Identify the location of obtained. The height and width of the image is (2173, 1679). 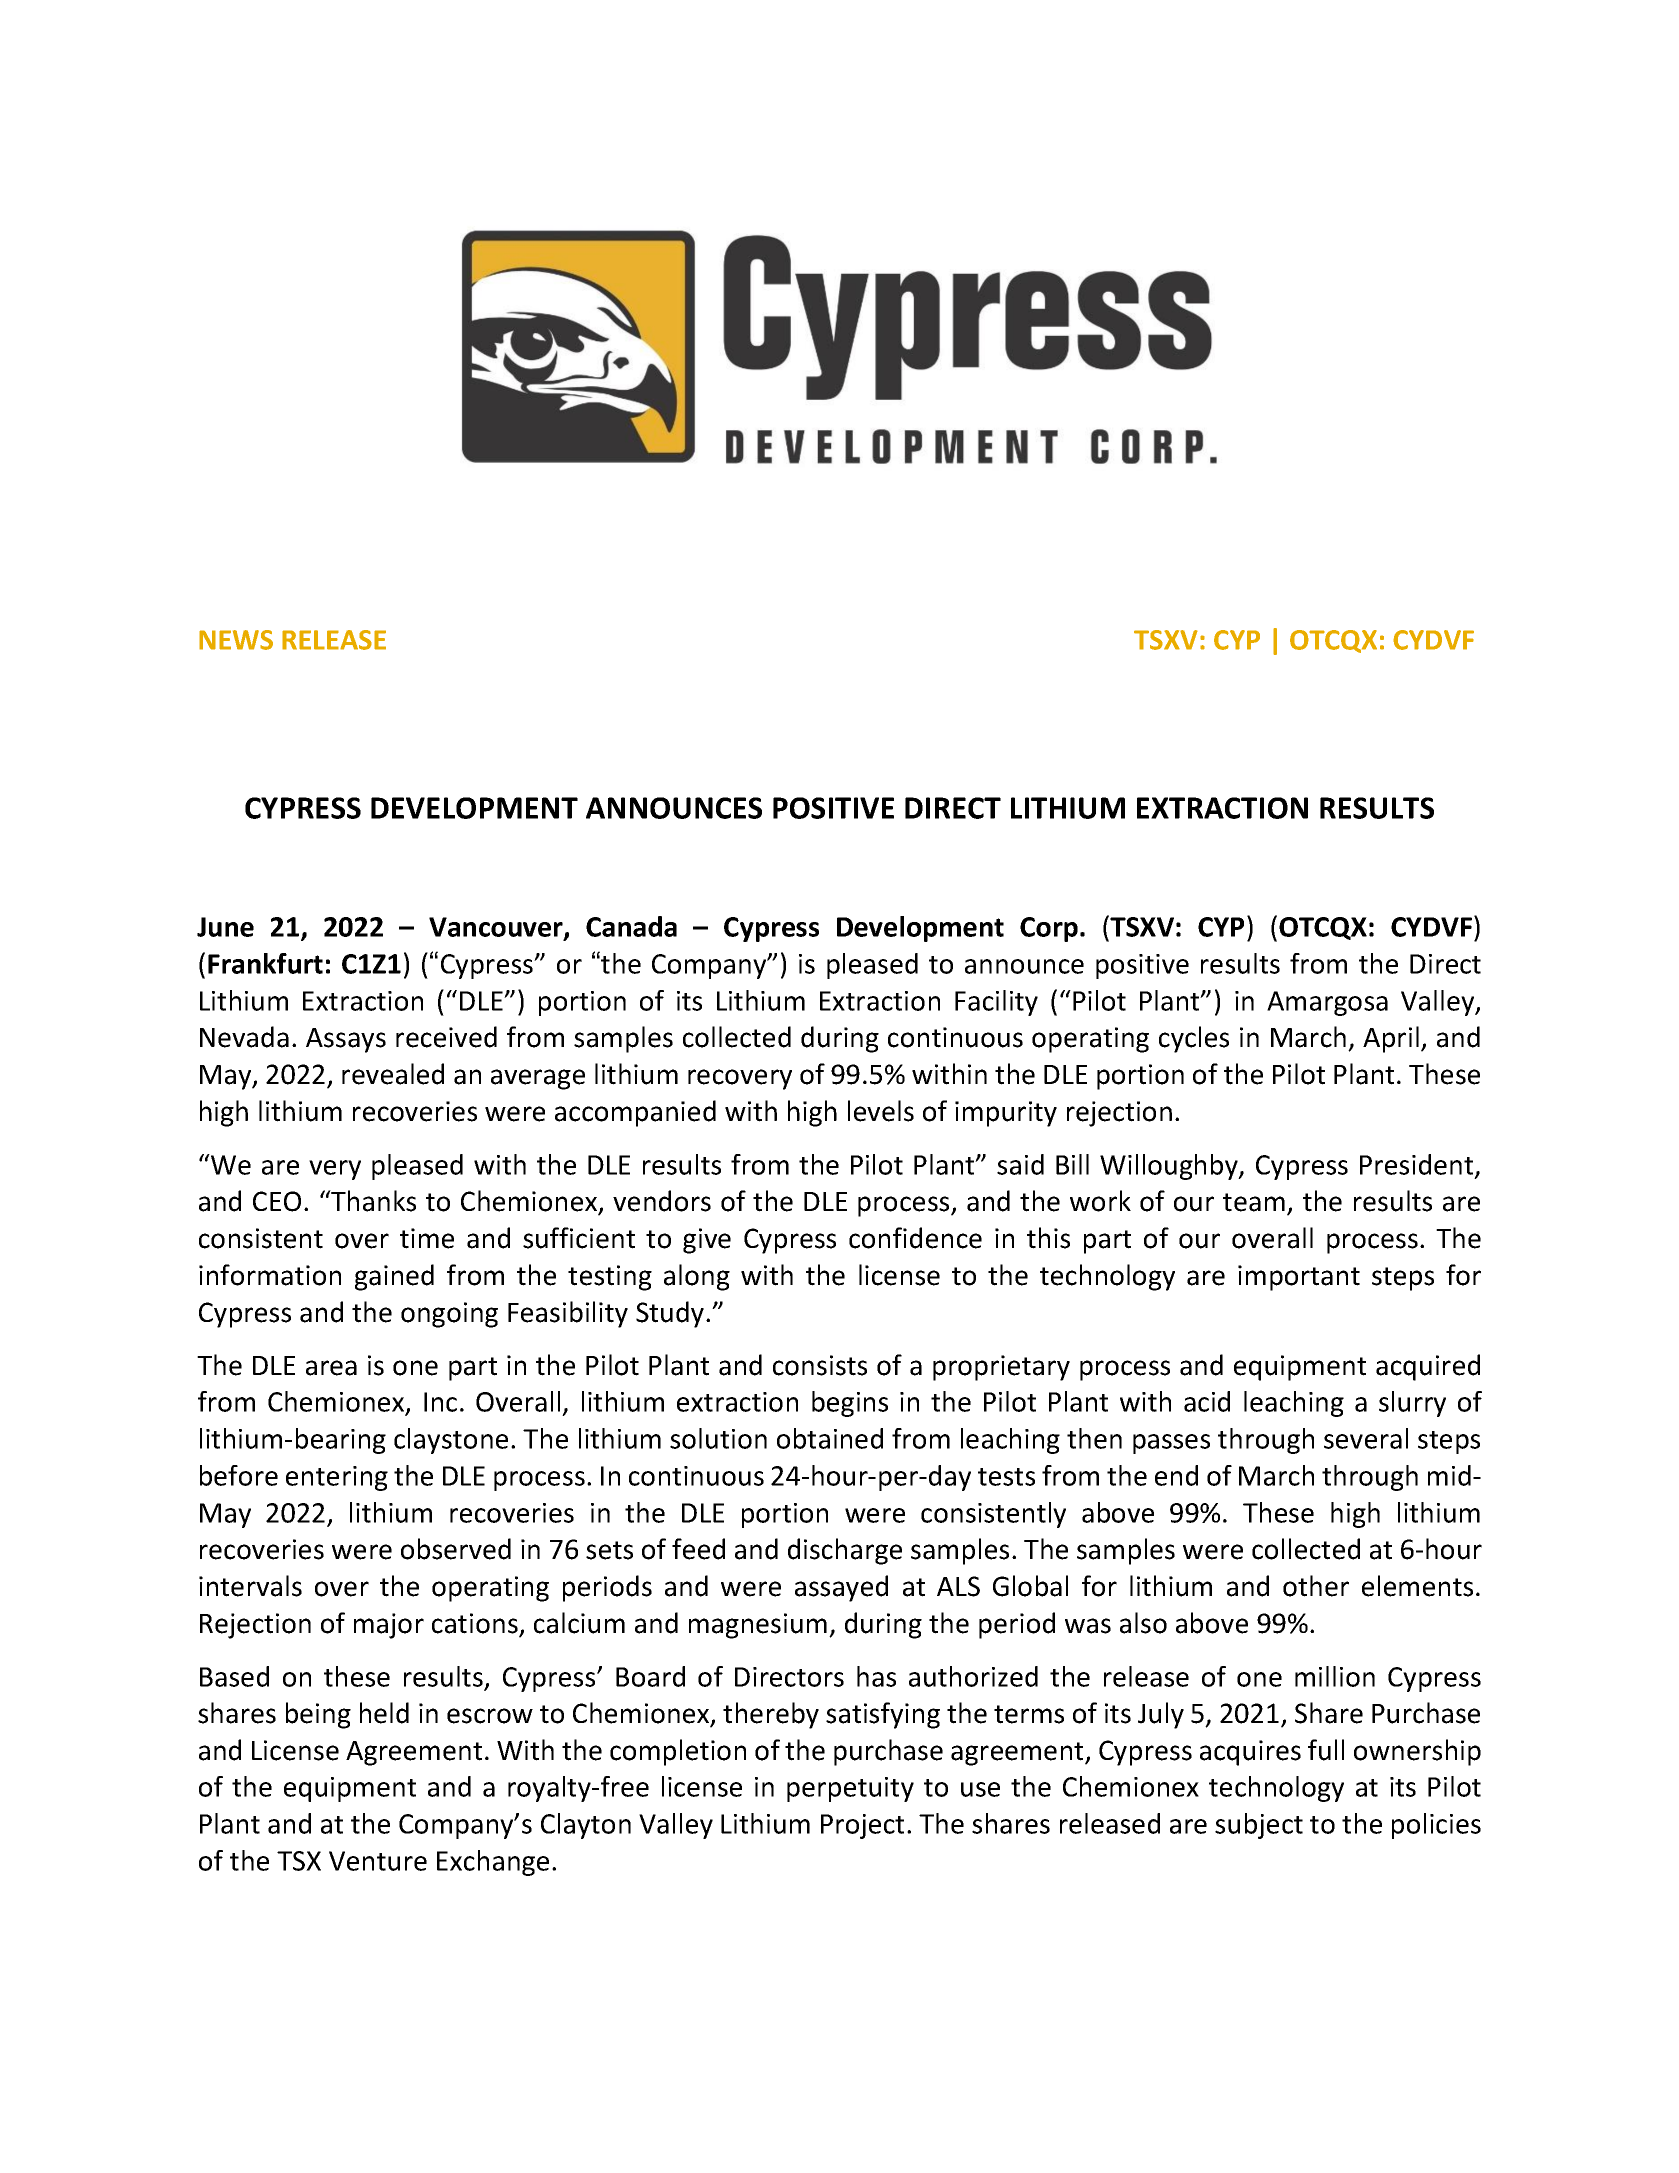
(830, 1438).
